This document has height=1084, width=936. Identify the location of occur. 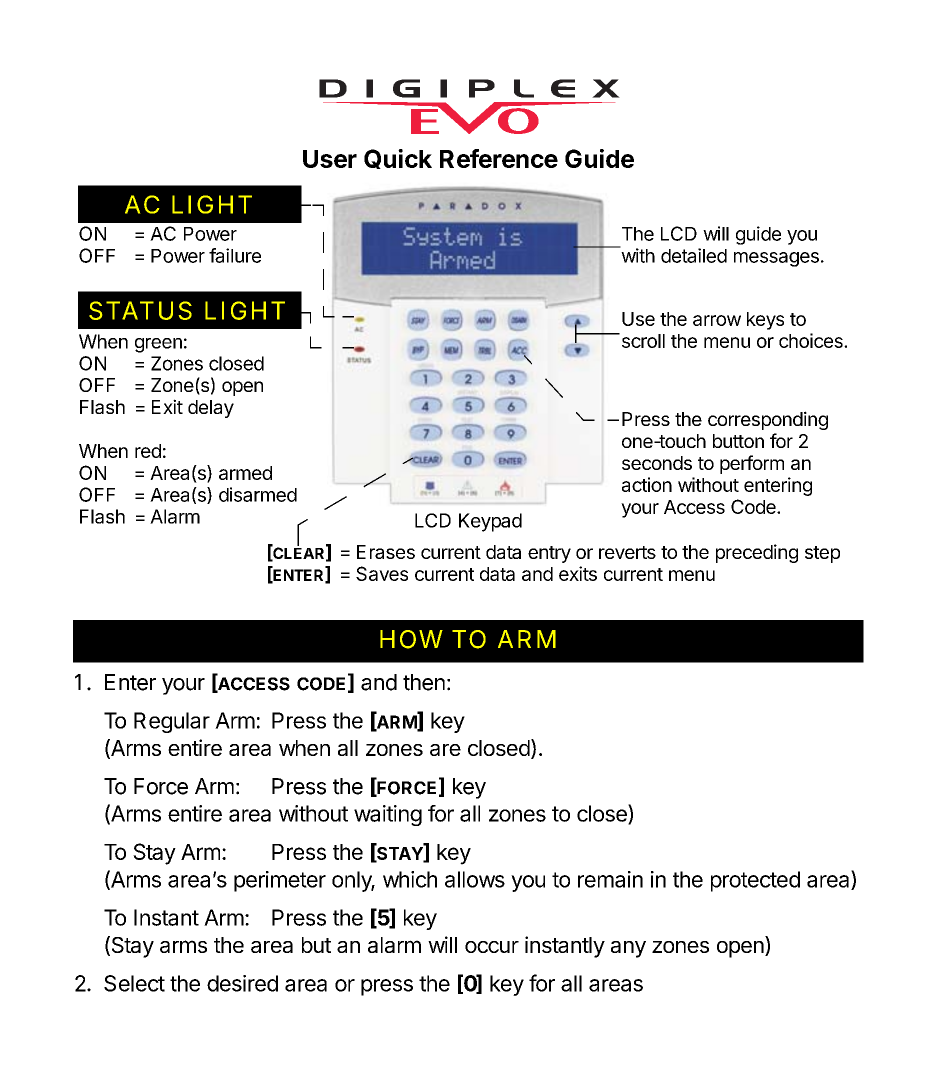
(492, 947).
